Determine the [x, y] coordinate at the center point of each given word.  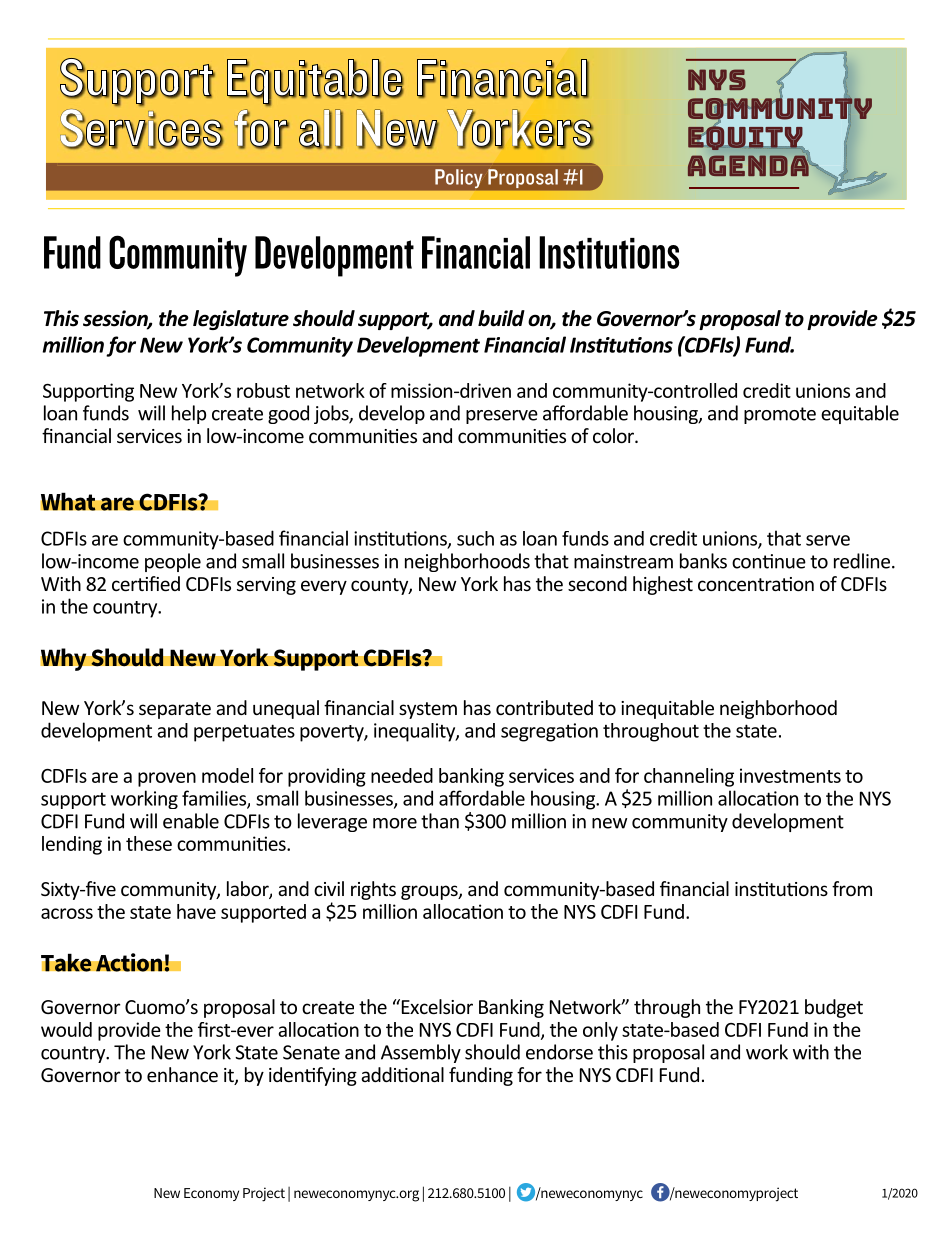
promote [780, 415]
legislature [241, 320]
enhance [182, 1074]
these [149, 843]
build [501, 318]
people [173, 562]
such [475, 538]
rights [373, 890]
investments [790, 775]
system [428, 710]
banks [703, 561]
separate [175, 710]
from [852, 888]
